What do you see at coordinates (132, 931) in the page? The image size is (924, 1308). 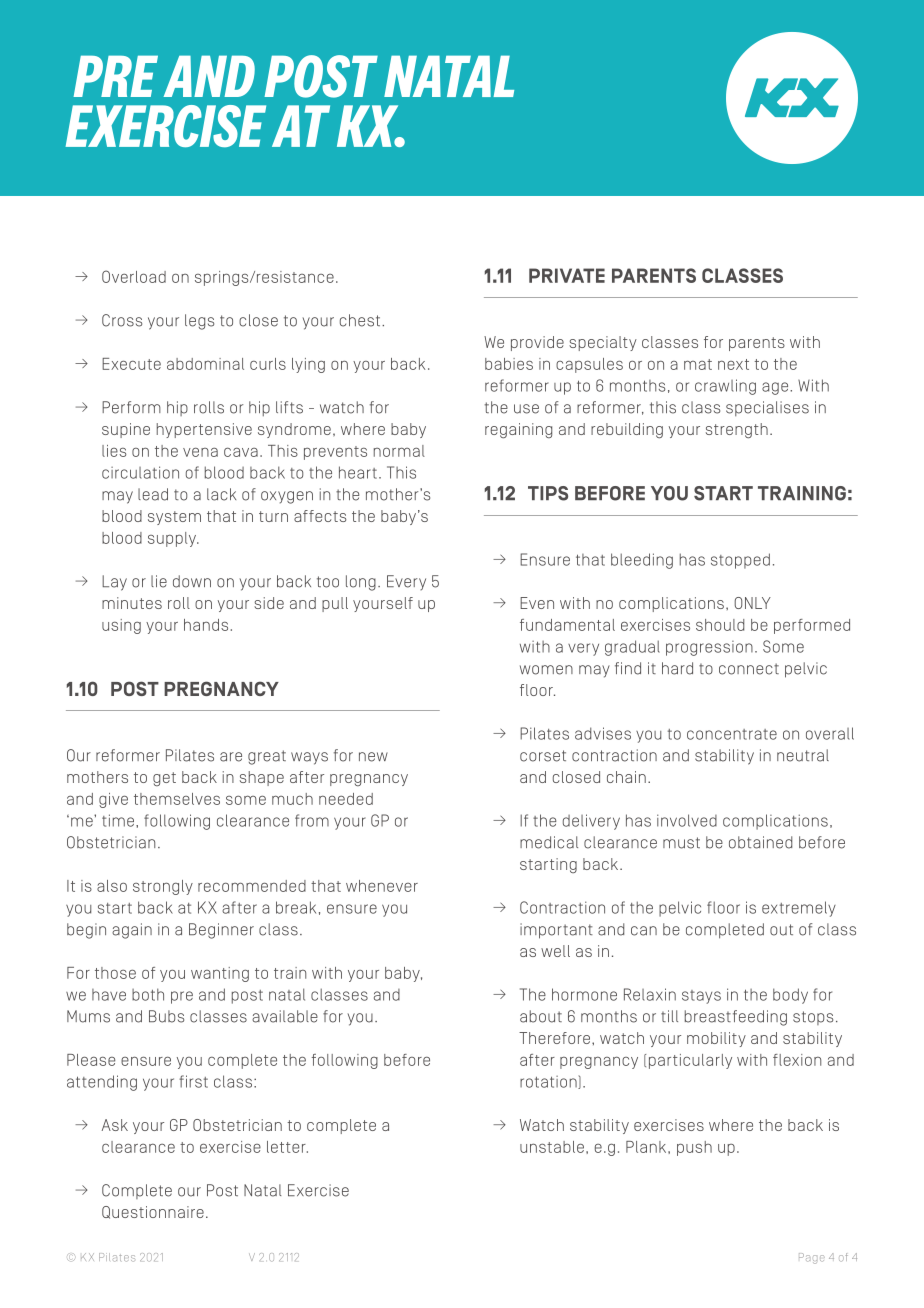 I see `again` at bounding box center [132, 931].
